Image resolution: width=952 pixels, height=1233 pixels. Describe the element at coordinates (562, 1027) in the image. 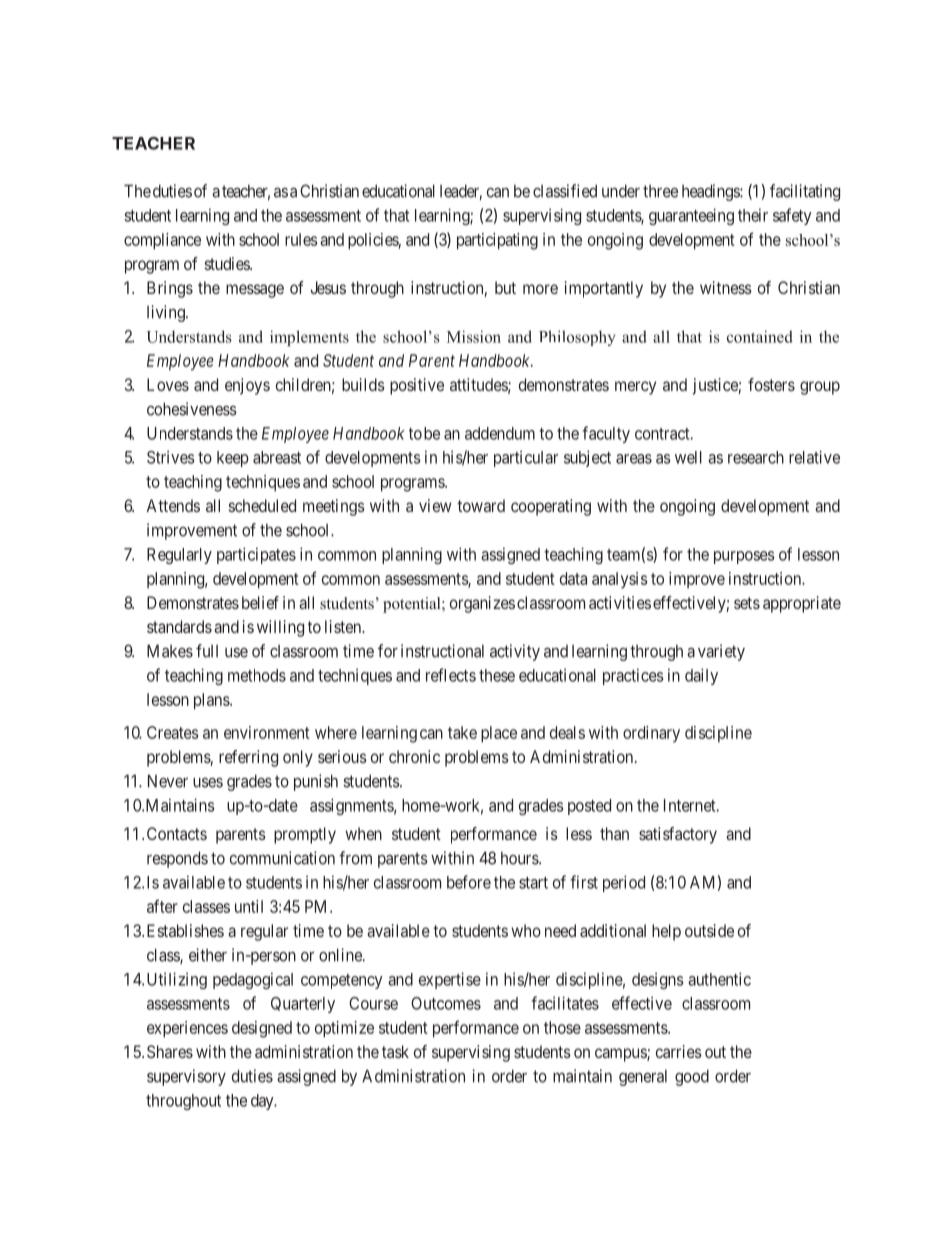

I see `those` at that location.
